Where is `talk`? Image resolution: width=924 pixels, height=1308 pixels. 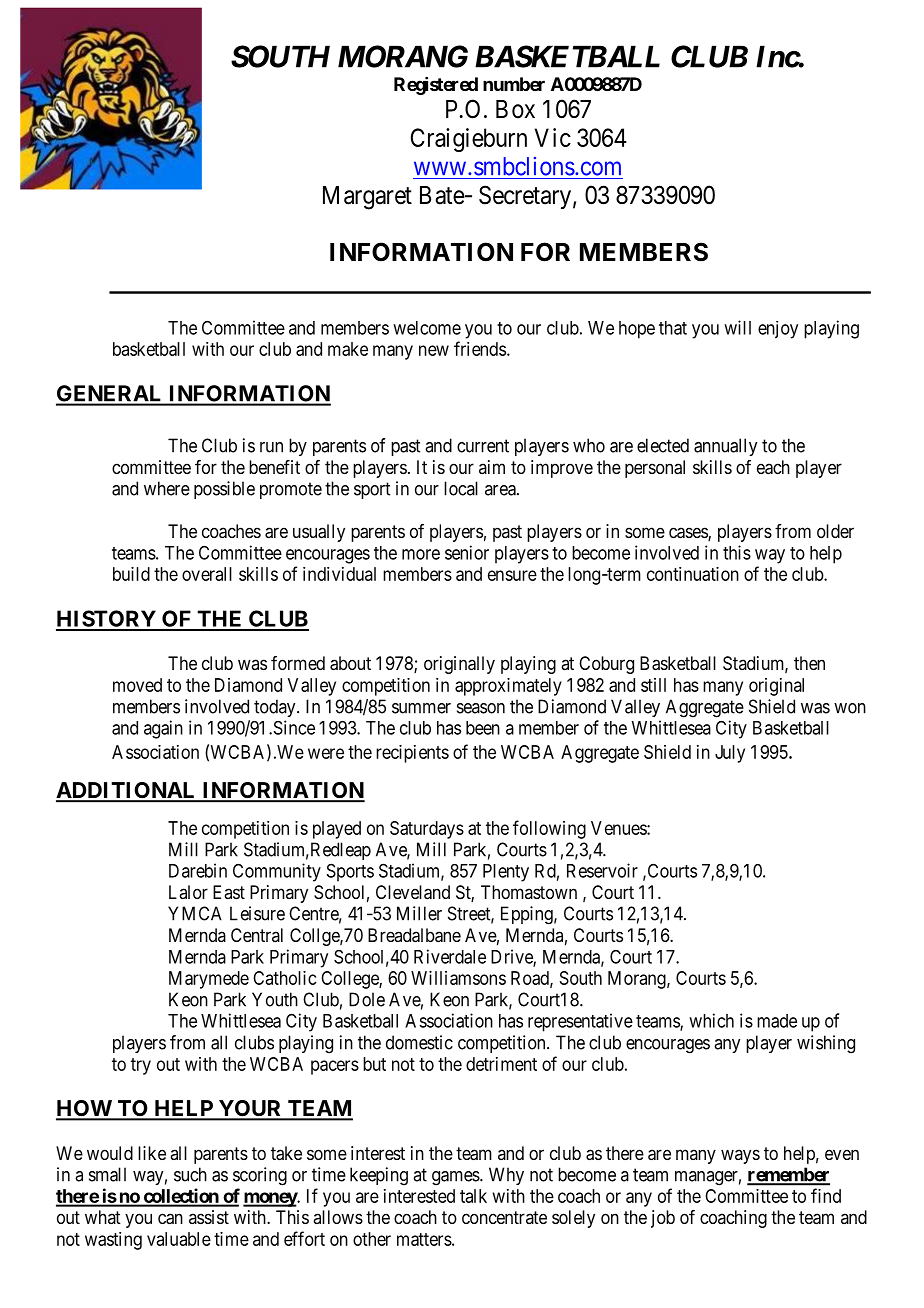
talk is located at coordinates (473, 1196).
